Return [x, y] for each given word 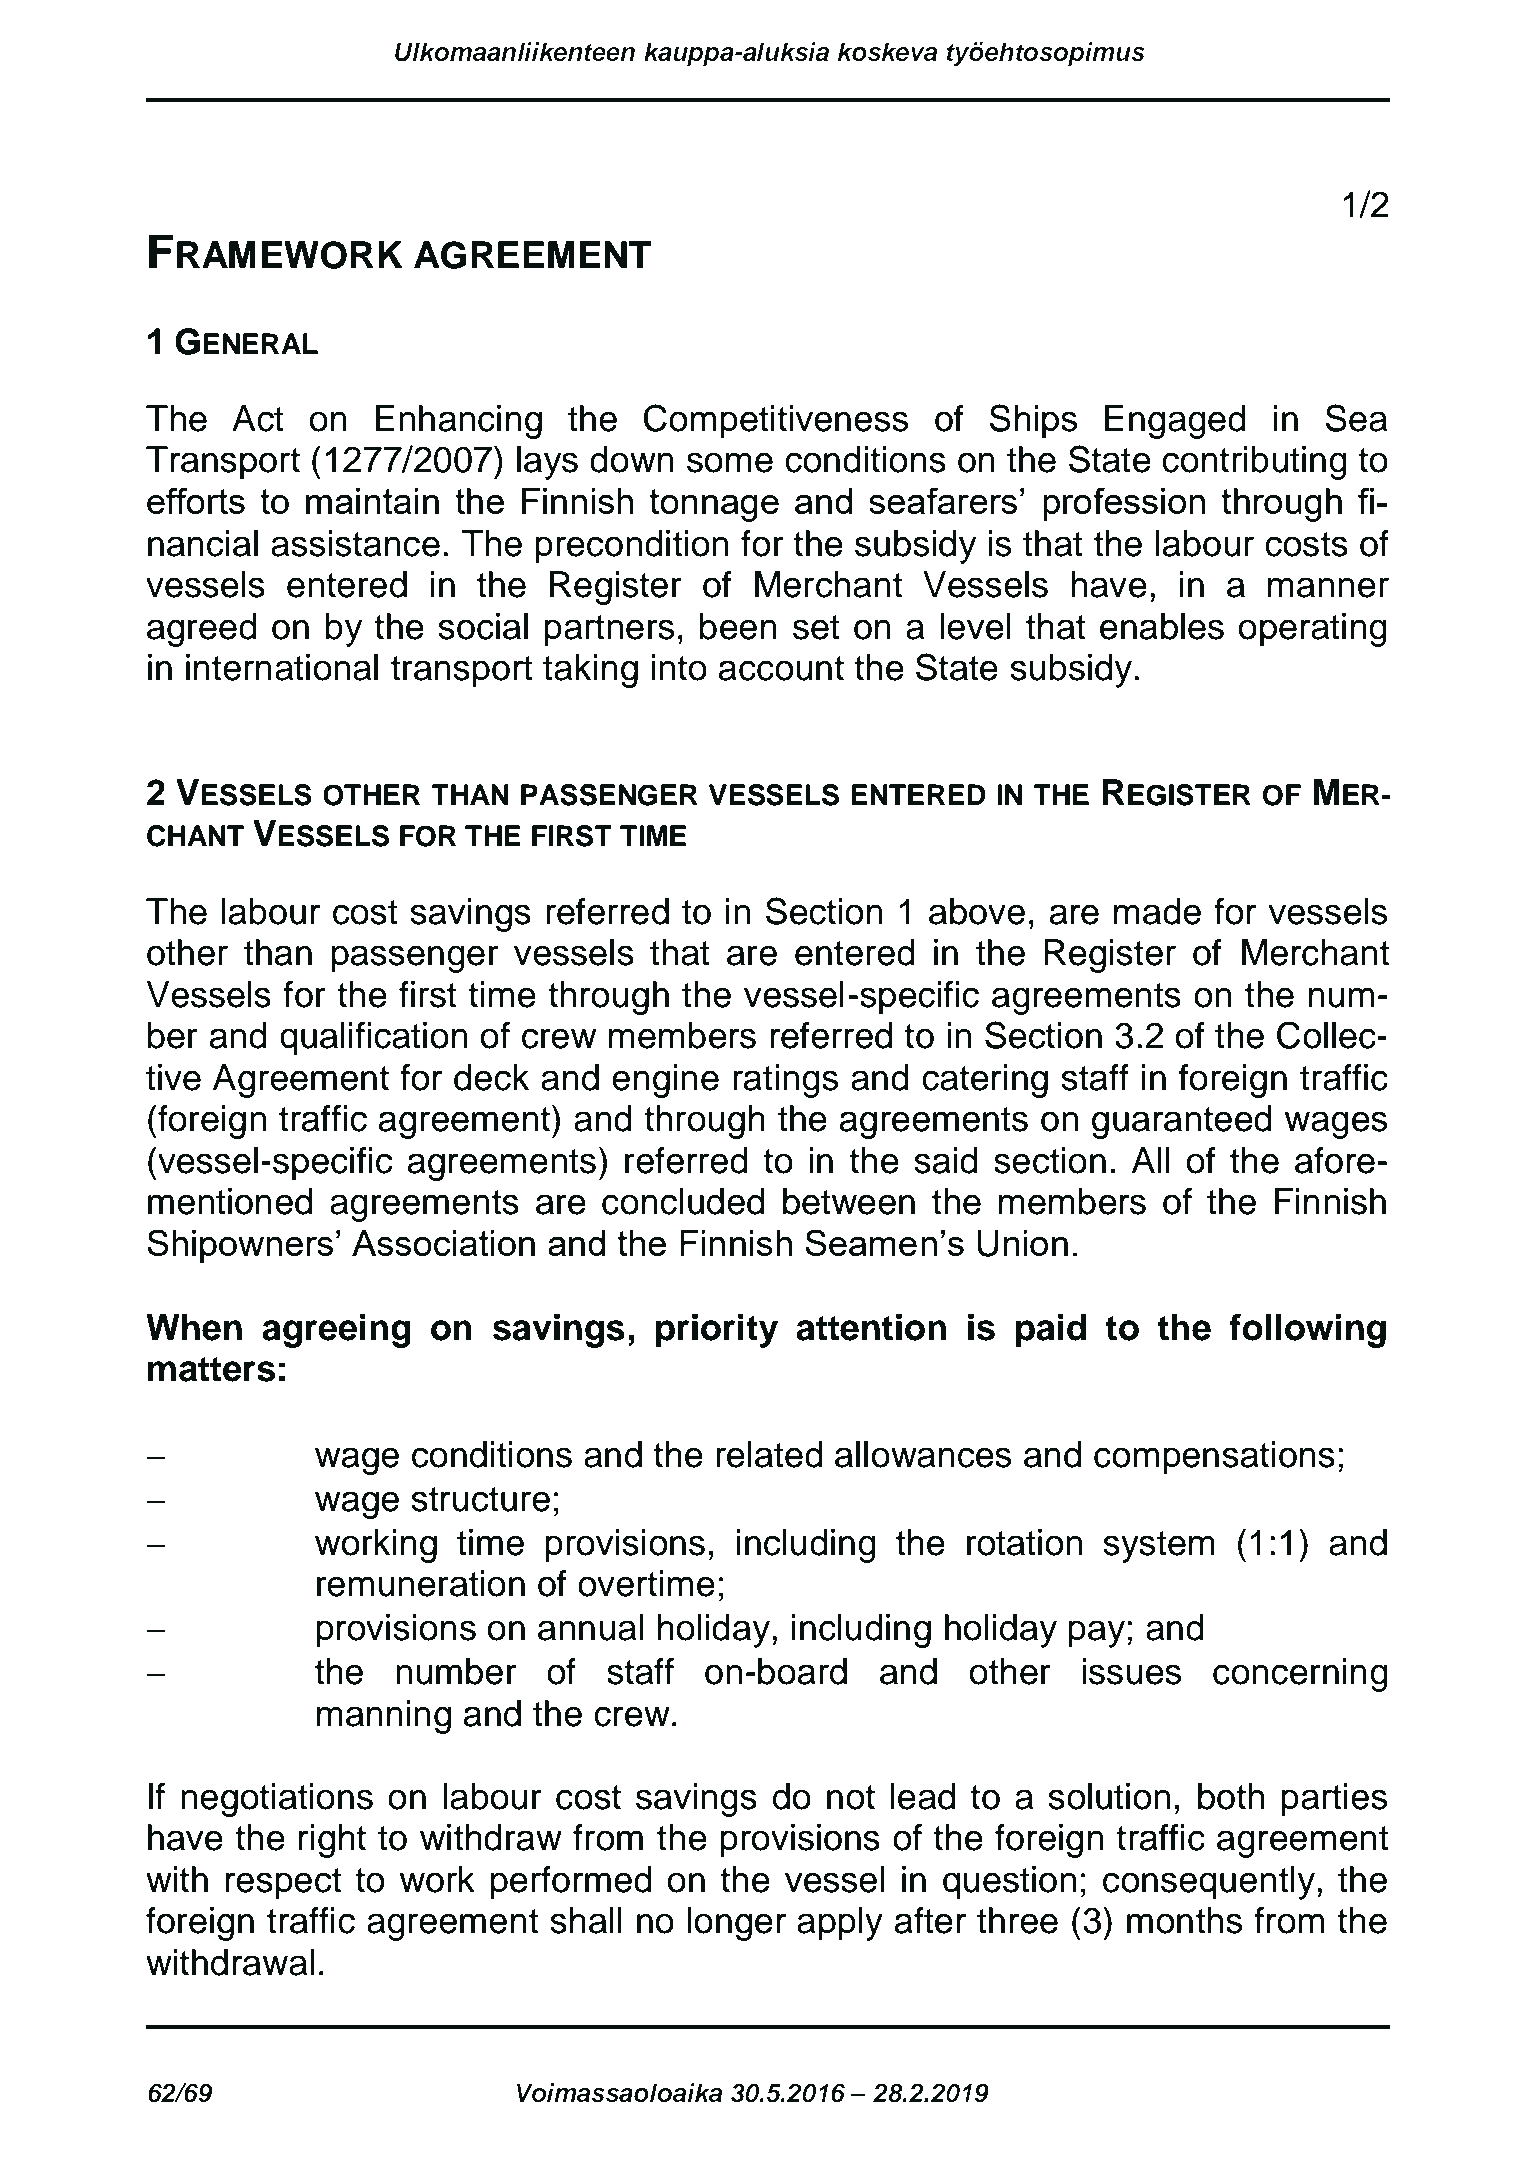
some [730, 462]
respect [283, 1884]
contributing [1254, 463]
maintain [372, 501]
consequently [1209, 1883]
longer [737, 1924]
